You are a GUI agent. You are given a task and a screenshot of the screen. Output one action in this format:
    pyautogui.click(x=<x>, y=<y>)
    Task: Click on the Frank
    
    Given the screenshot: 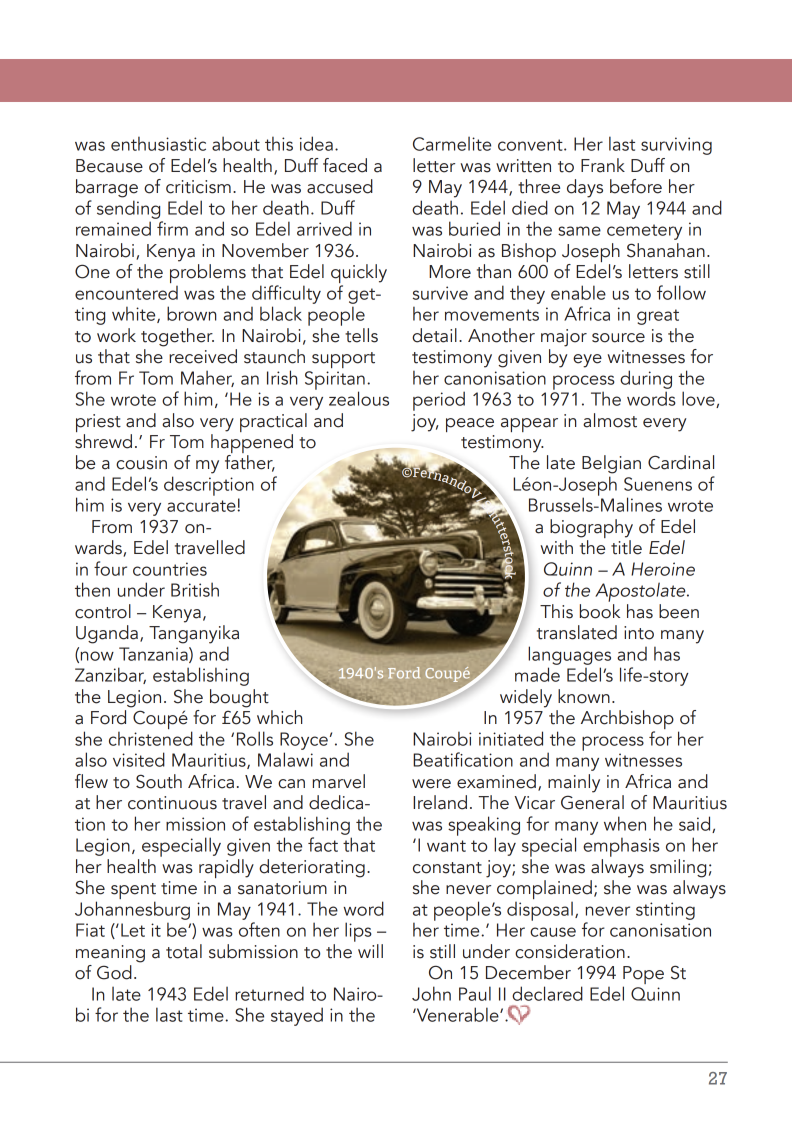 What is the action you would take?
    pyautogui.click(x=603, y=165)
